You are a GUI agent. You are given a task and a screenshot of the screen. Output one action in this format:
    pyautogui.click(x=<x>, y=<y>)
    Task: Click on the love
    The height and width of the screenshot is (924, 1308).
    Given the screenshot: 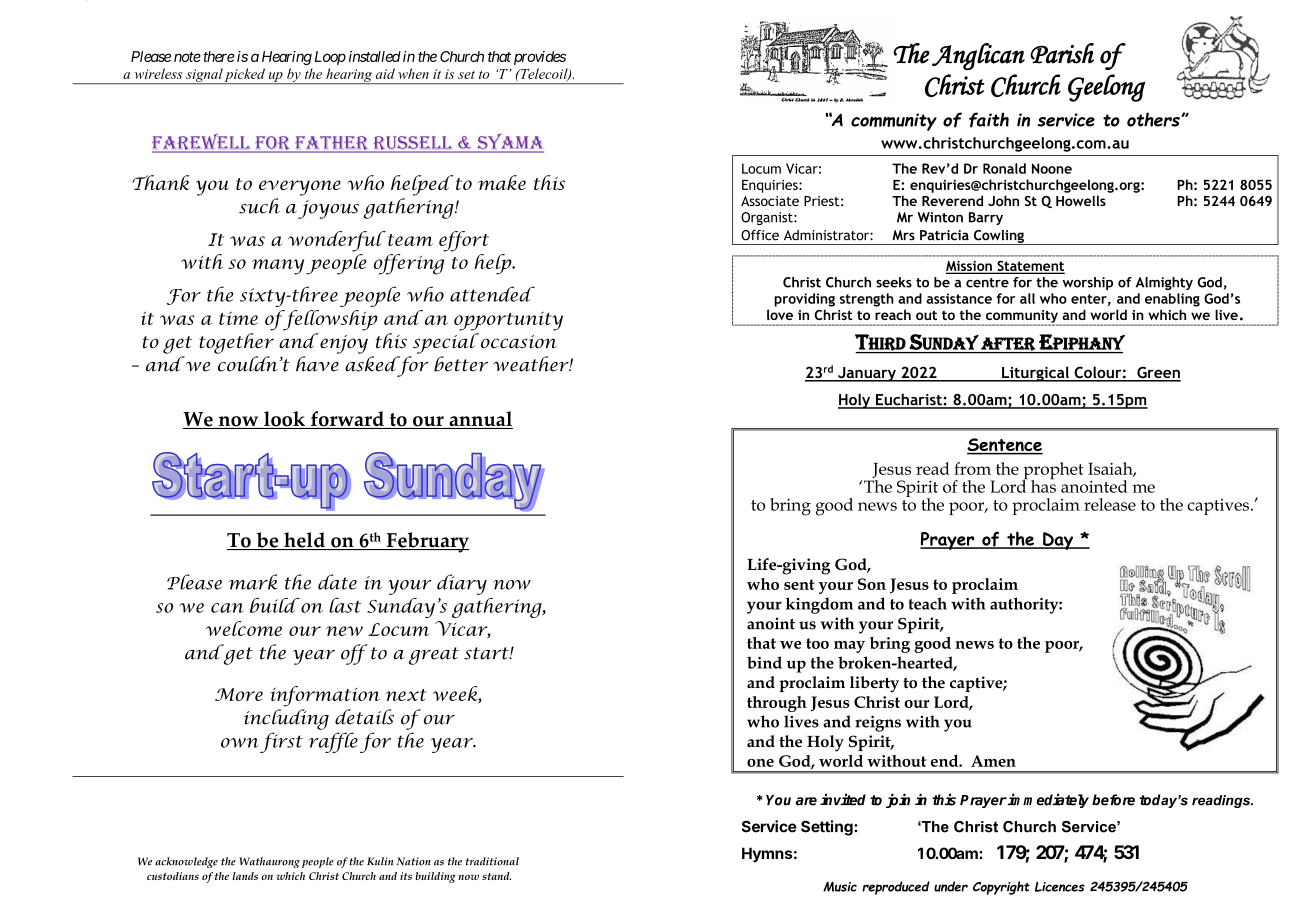 What is the action you would take?
    pyautogui.click(x=780, y=314)
